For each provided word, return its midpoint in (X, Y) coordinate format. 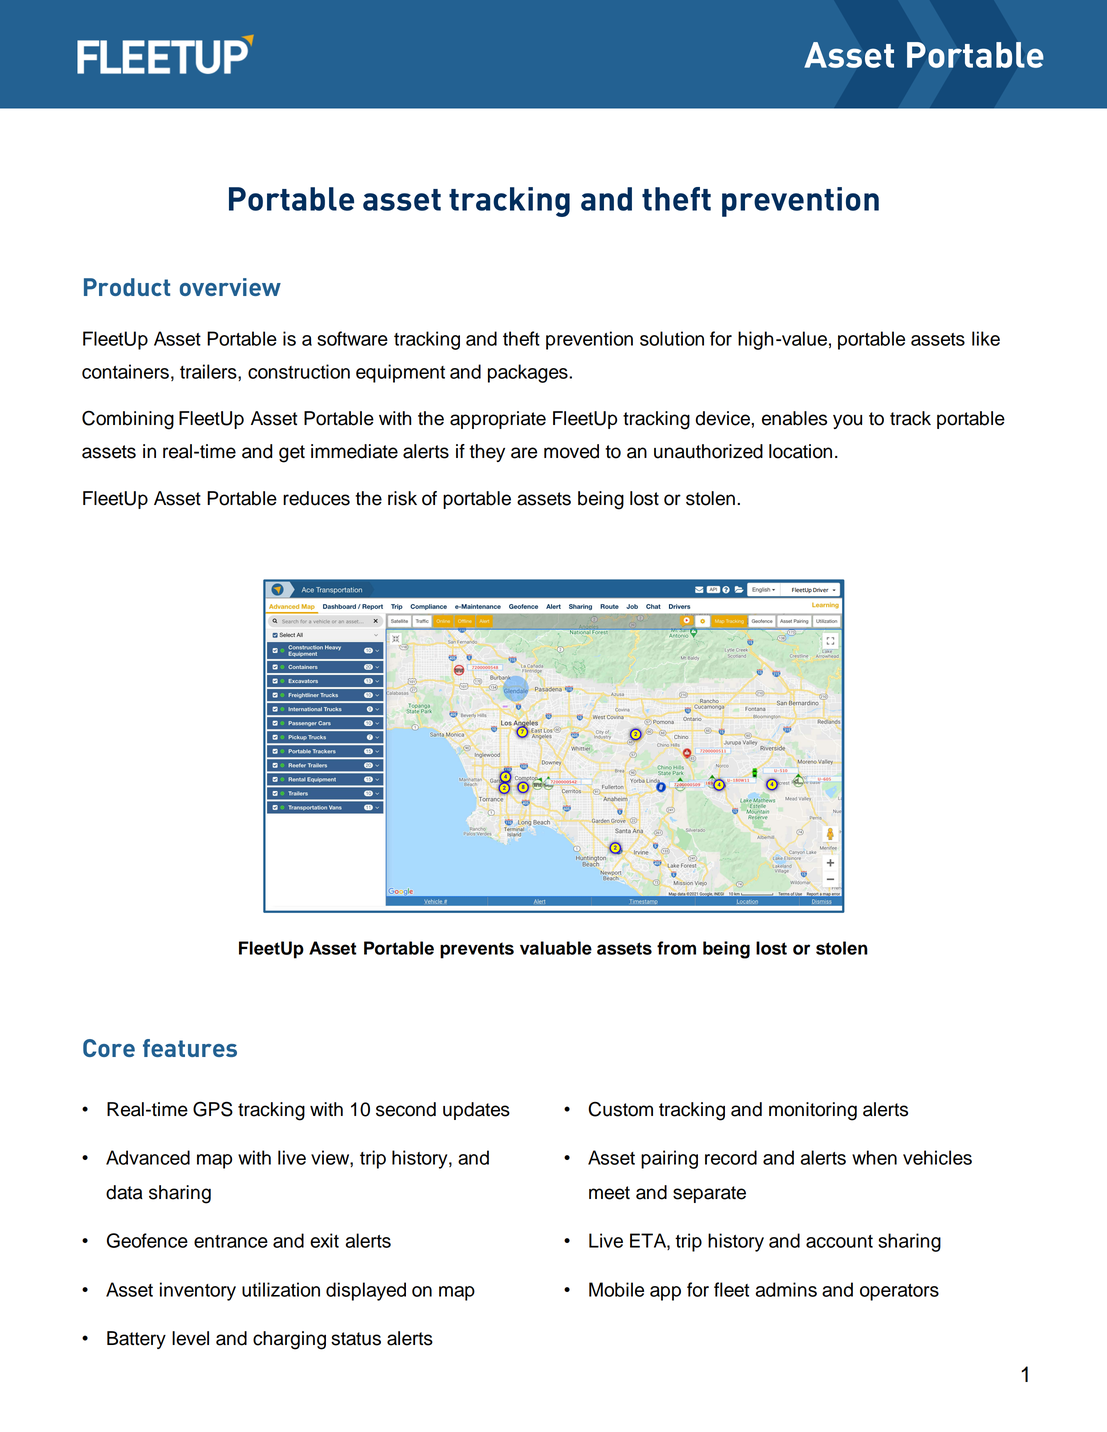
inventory (198, 1291)
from (676, 948)
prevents (477, 950)
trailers (209, 371)
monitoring (813, 1111)
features (190, 1048)
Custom (620, 1109)
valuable (556, 948)
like (986, 338)
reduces (316, 498)
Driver (820, 590)
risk (402, 498)
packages (529, 373)
